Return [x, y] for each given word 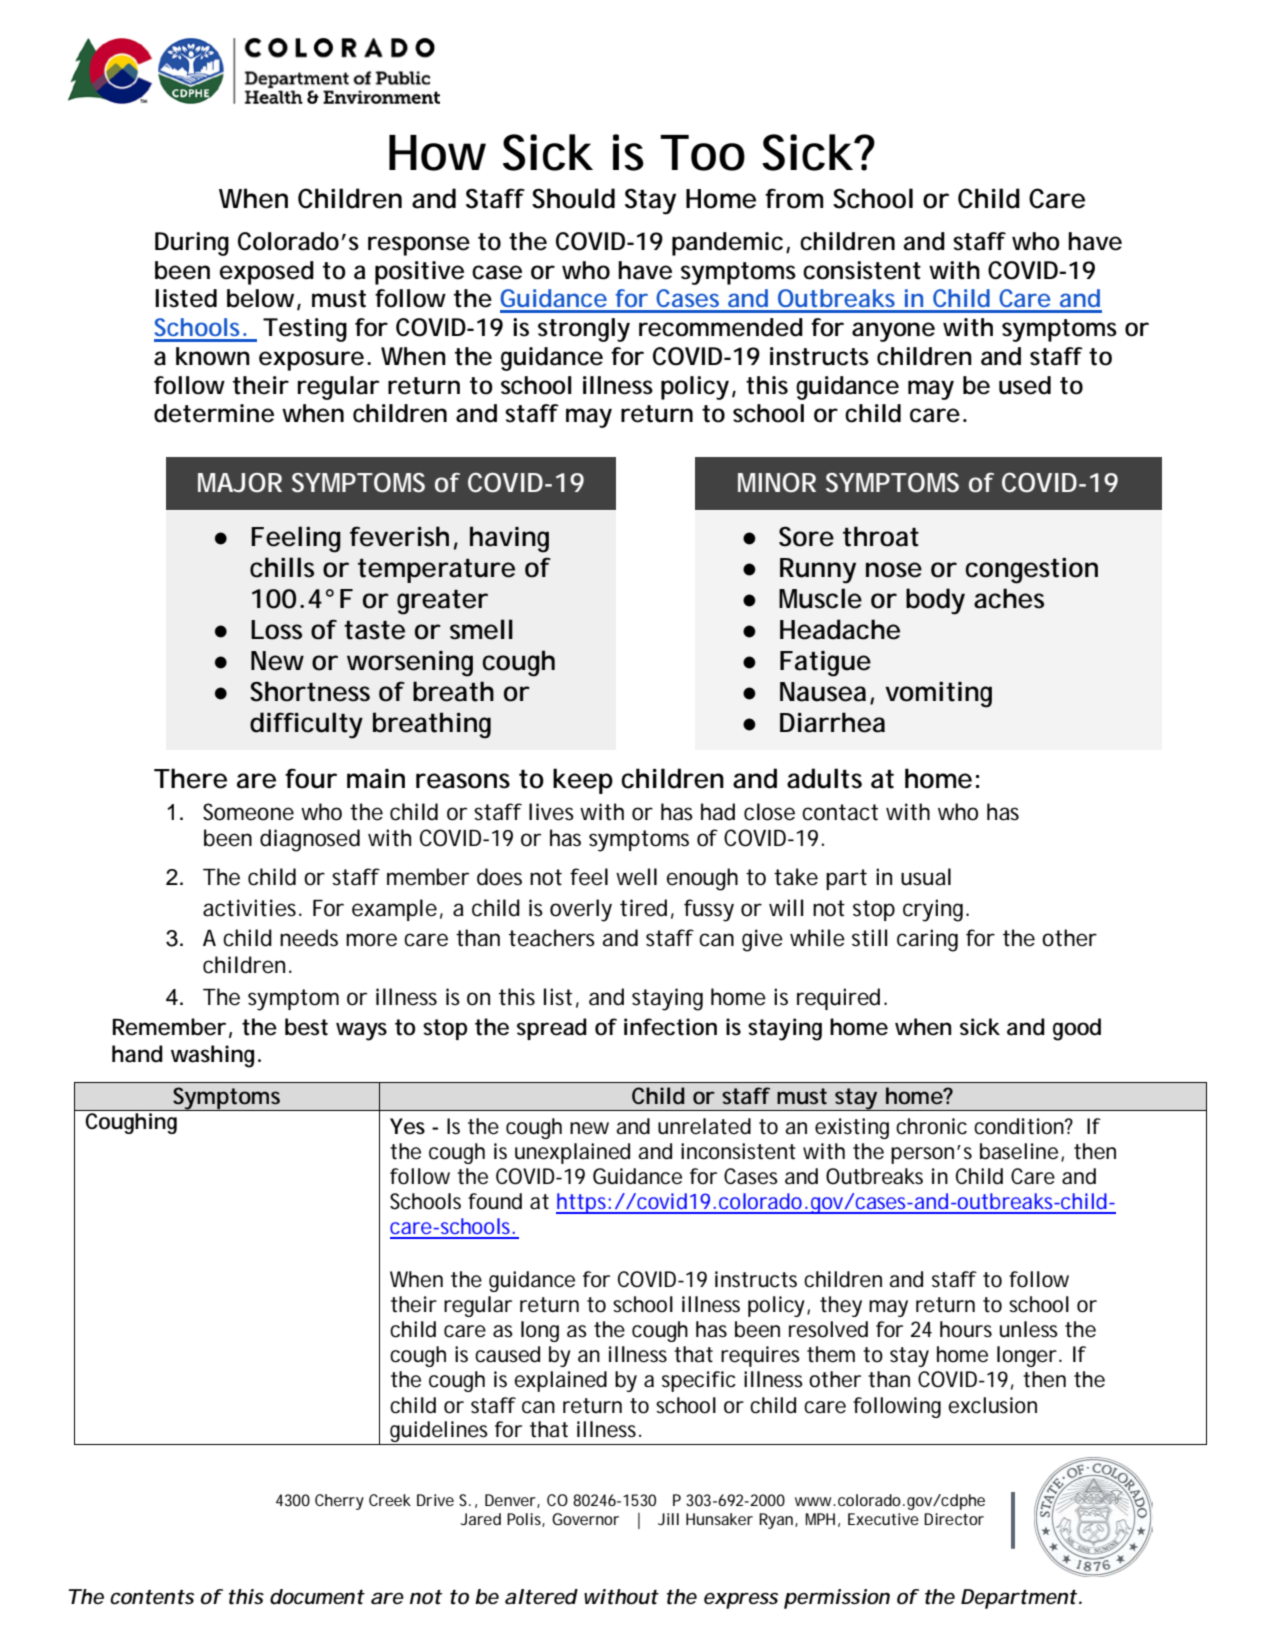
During [192, 244]
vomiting [938, 695]
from [794, 198]
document [317, 1597]
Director [954, 1519]
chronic [931, 1126]
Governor [585, 1519]
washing [212, 1056]
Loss [276, 630]
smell [481, 629]
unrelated [704, 1126]
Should [573, 198]
